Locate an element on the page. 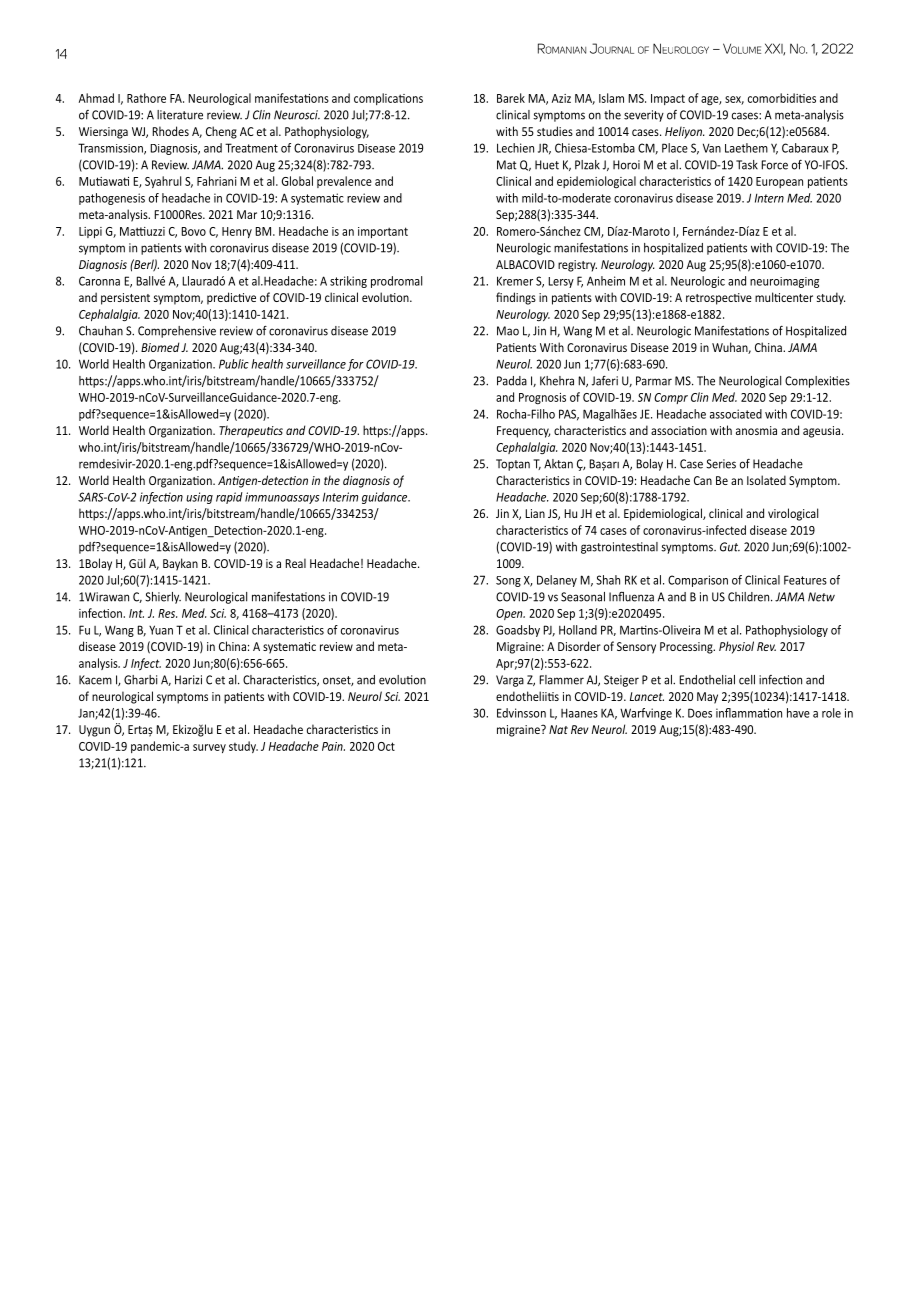  comorbidities is located at coordinates (782, 98).
